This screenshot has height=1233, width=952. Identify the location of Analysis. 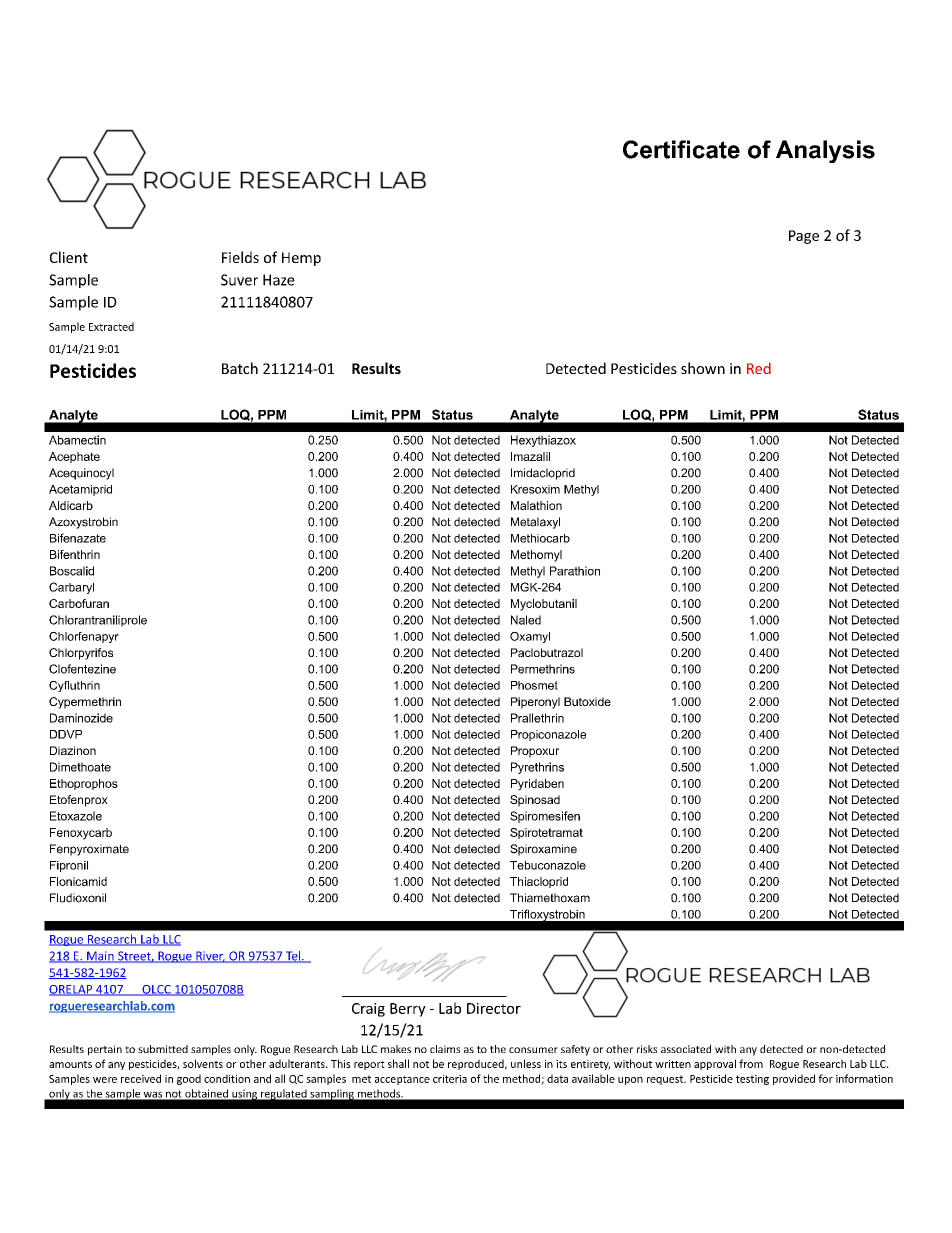
(825, 151).
